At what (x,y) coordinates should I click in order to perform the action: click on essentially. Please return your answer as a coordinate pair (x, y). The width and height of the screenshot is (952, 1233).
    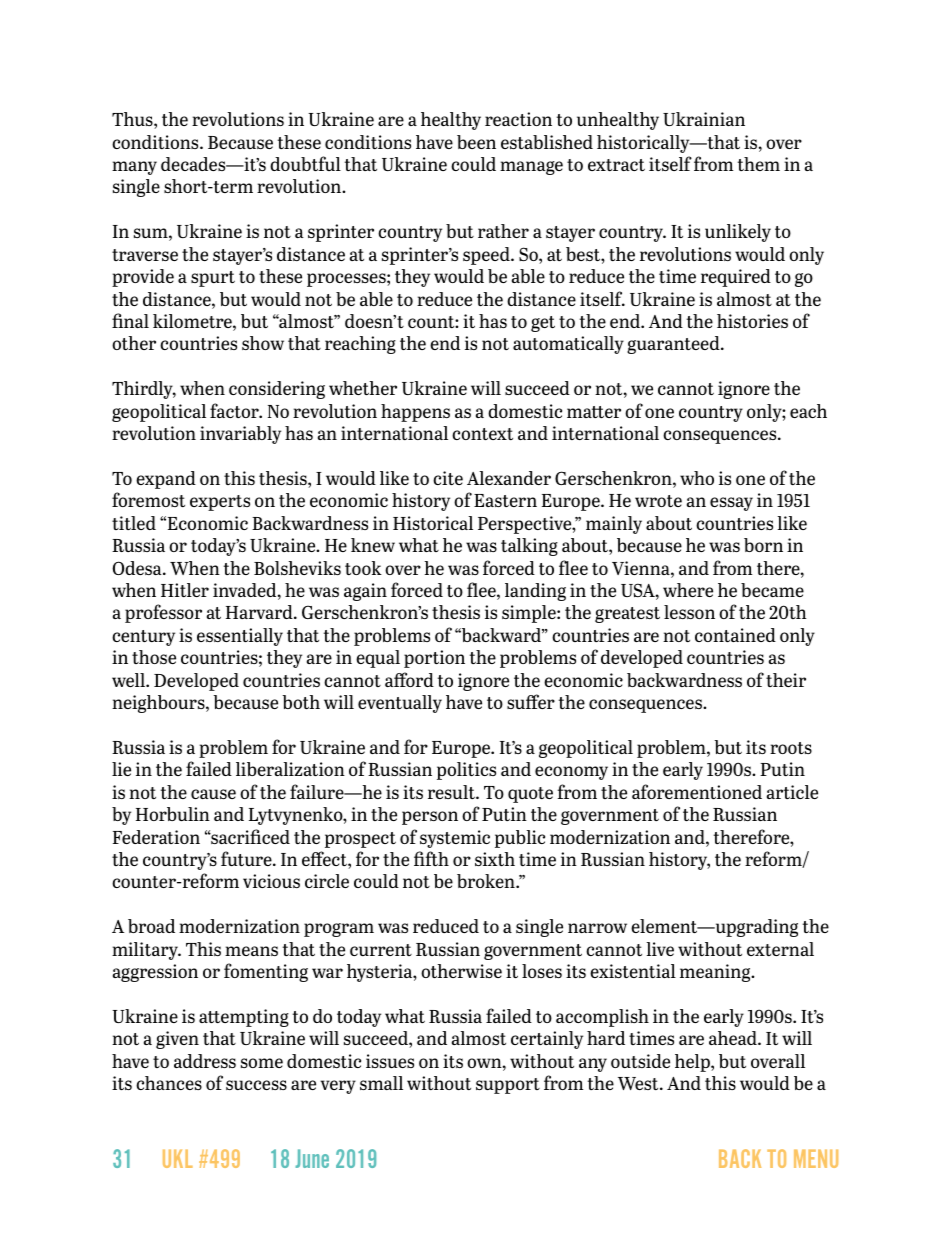
    Looking at the image, I should click on (240, 637).
